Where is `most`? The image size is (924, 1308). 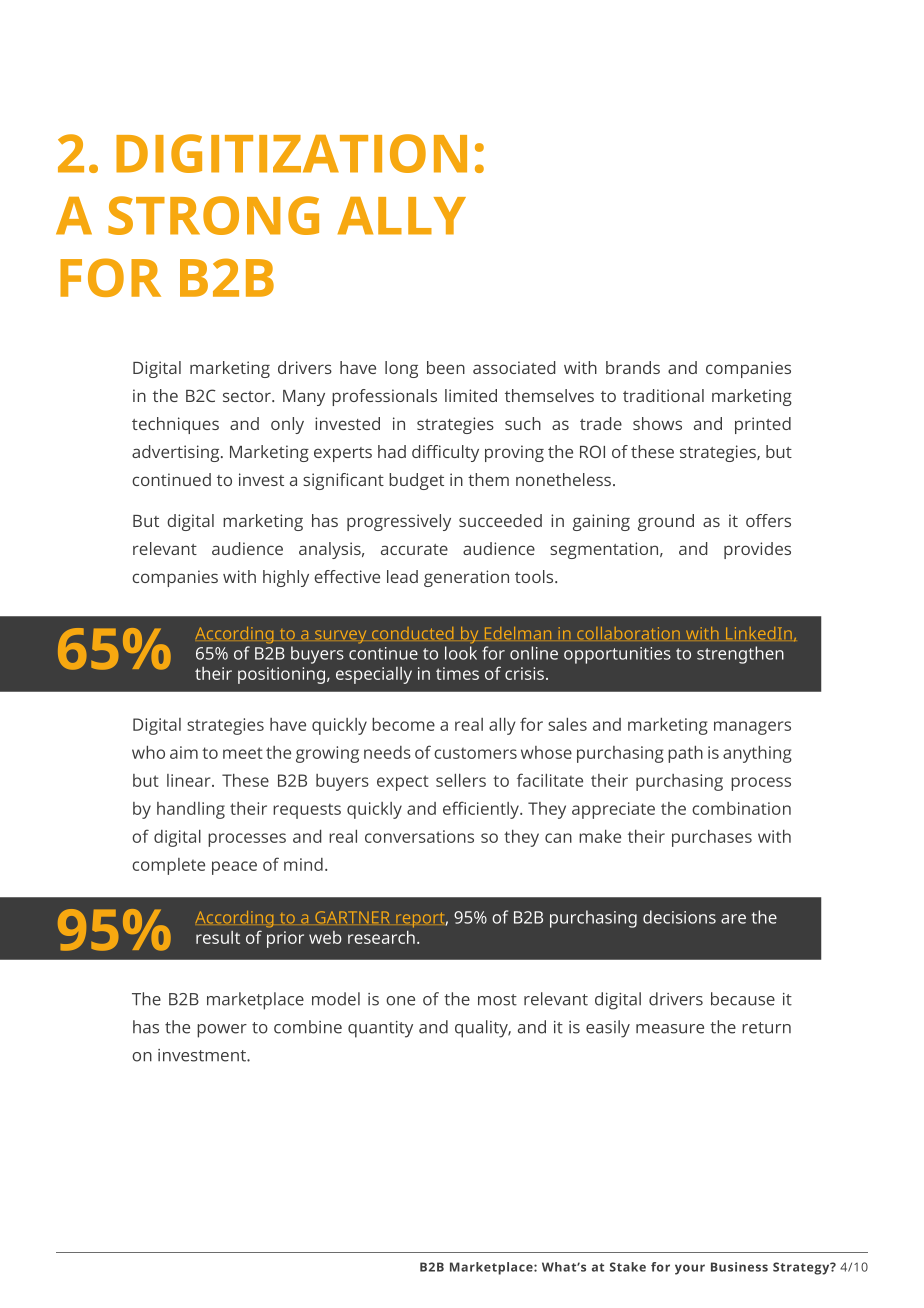
most is located at coordinates (497, 1000).
